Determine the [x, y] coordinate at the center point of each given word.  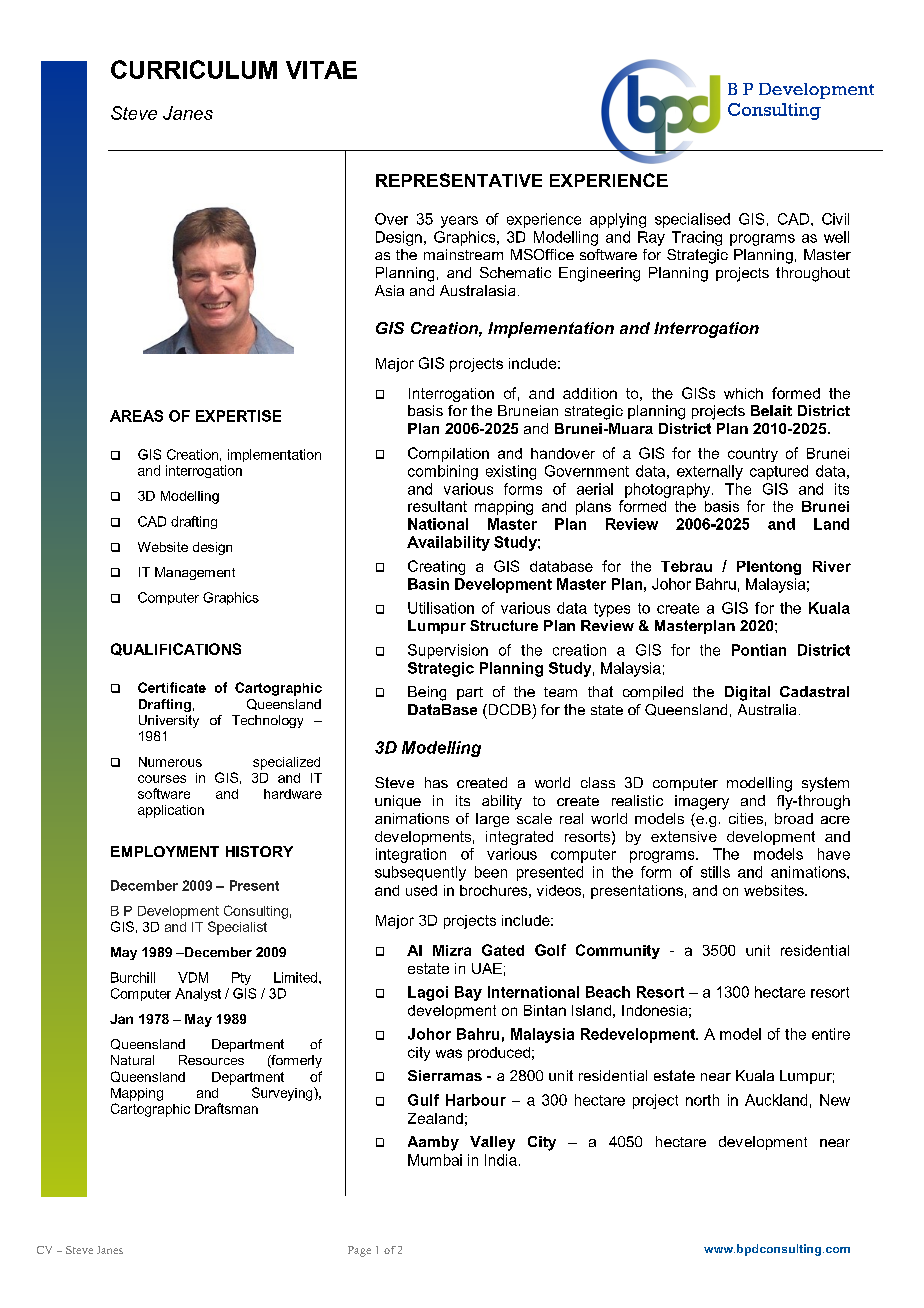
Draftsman [226, 1108]
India [501, 1160]
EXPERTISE [238, 416]
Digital [747, 693]
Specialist [237, 928]
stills [715, 872]
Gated [503, 950]
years [459, 222]
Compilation [448, 454]
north [702, 1100]
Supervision [448, 651]
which [743, 393]
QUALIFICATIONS [176, 649]
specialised [692, 220]
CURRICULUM [194, 69]
